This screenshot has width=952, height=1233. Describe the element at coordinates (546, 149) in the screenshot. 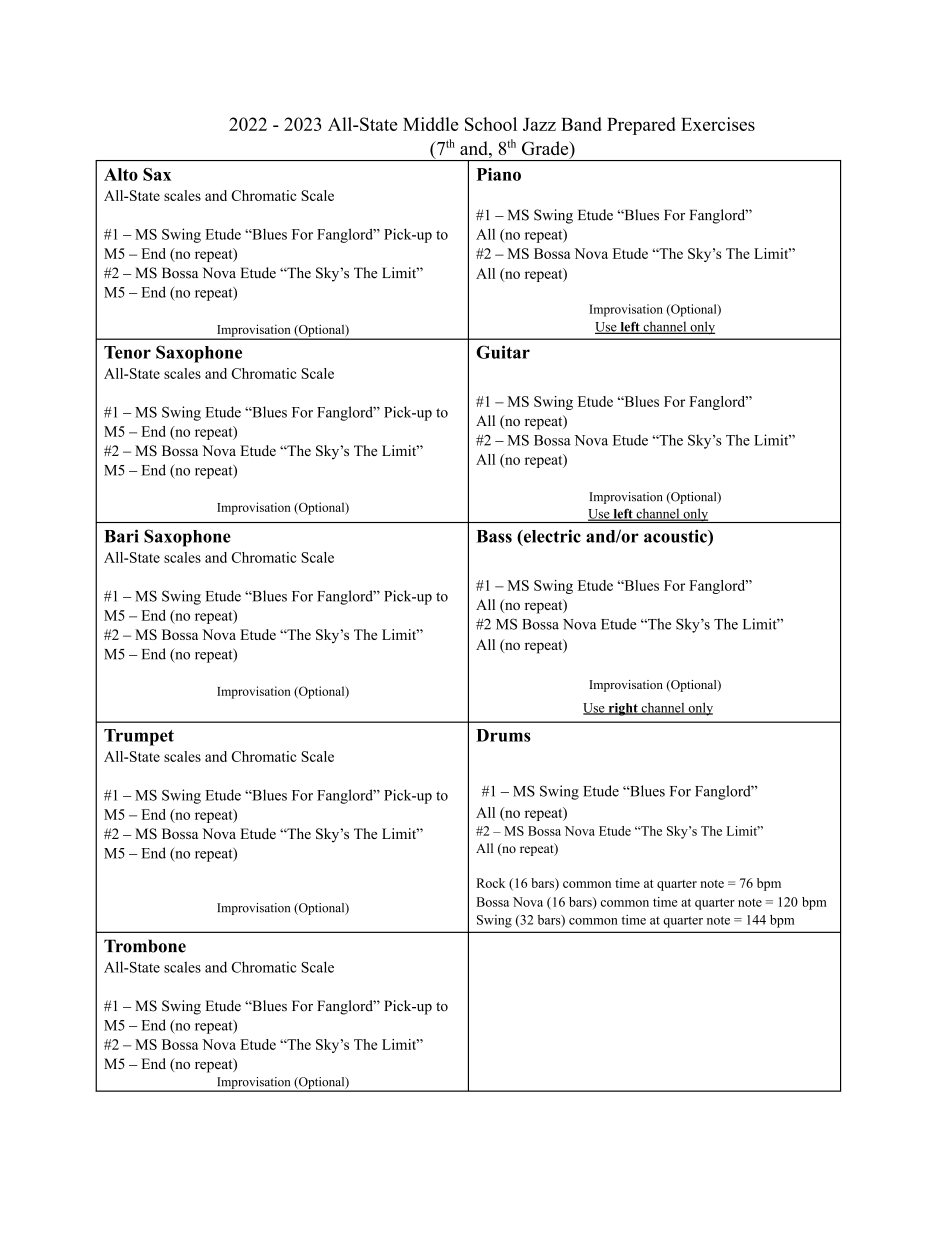

I see `Grade` at that location.
